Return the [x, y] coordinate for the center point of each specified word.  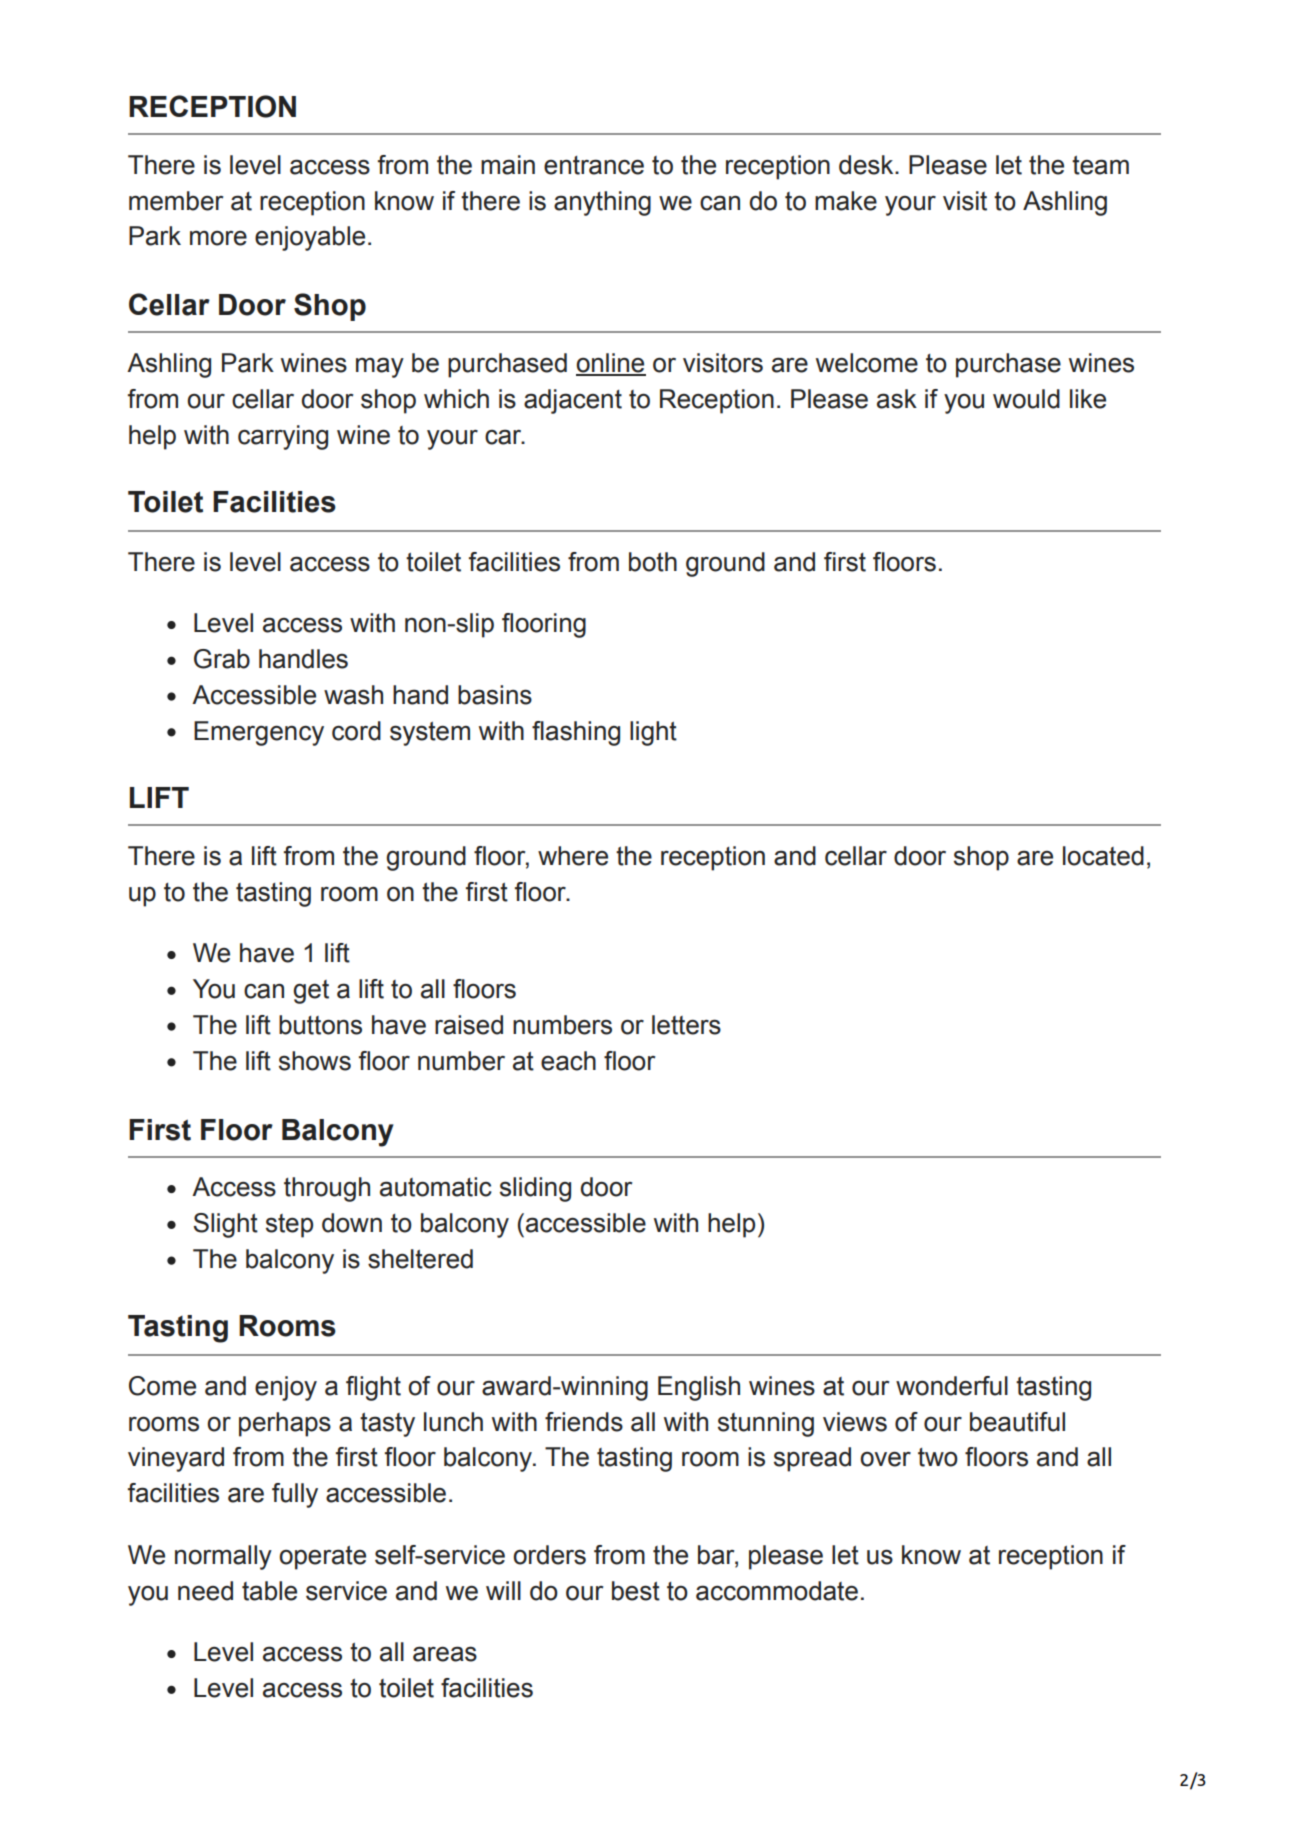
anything [602, 203]
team [1100, 165]
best [636, 1591]
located [1103, 856]
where [573, 856]
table [269, 1591]
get [311, 992]
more [218, 238]
